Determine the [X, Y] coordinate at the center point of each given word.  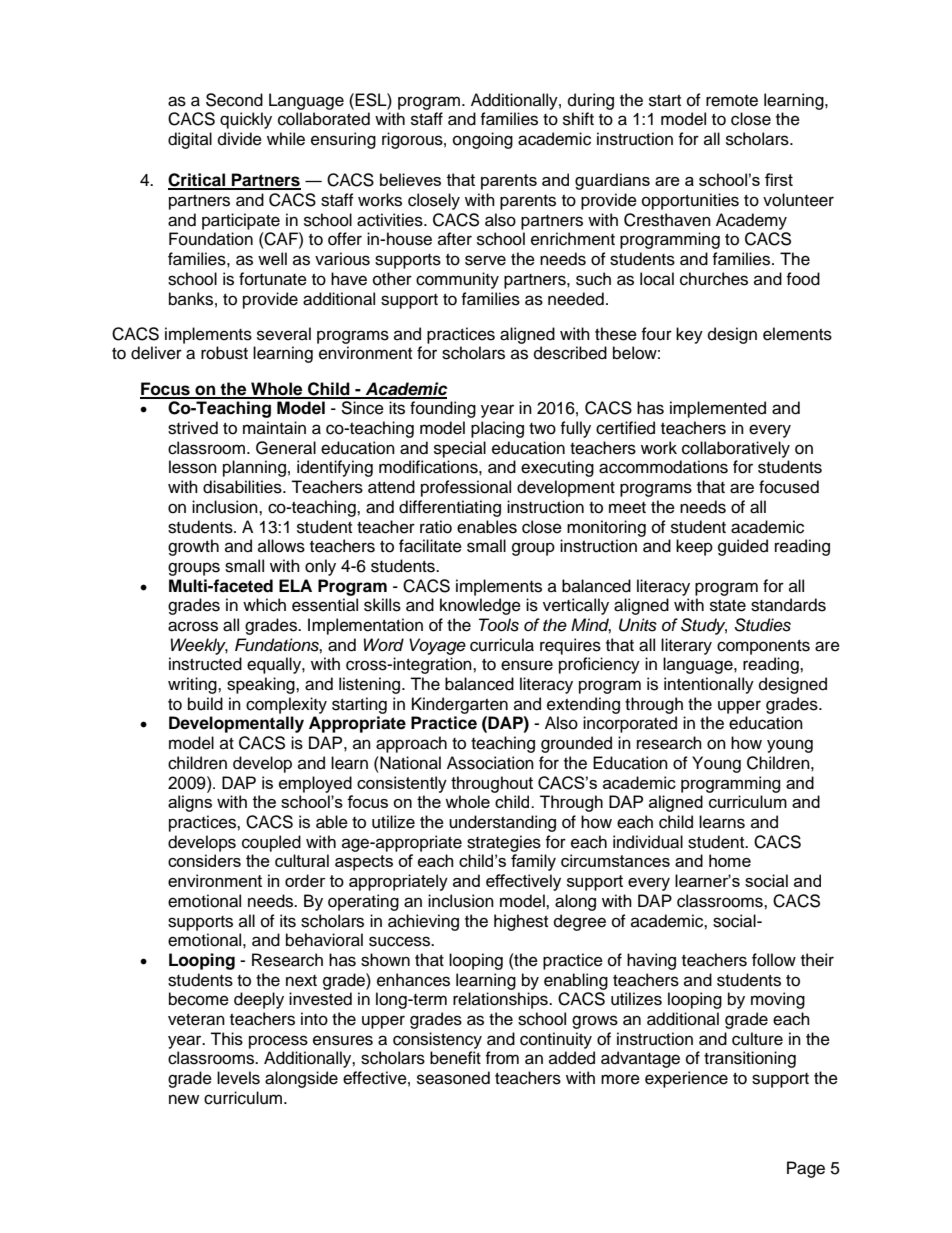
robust [224, 353]
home [730, 860]
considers [204, 860]
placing [497, 429]
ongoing [483, 140]
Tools [499, 625]
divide [240, 139]
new [184, 1099]
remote [732, 101]
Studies [762, 625]
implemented [718, 409]
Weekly [199, 646]
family [533, 862]
